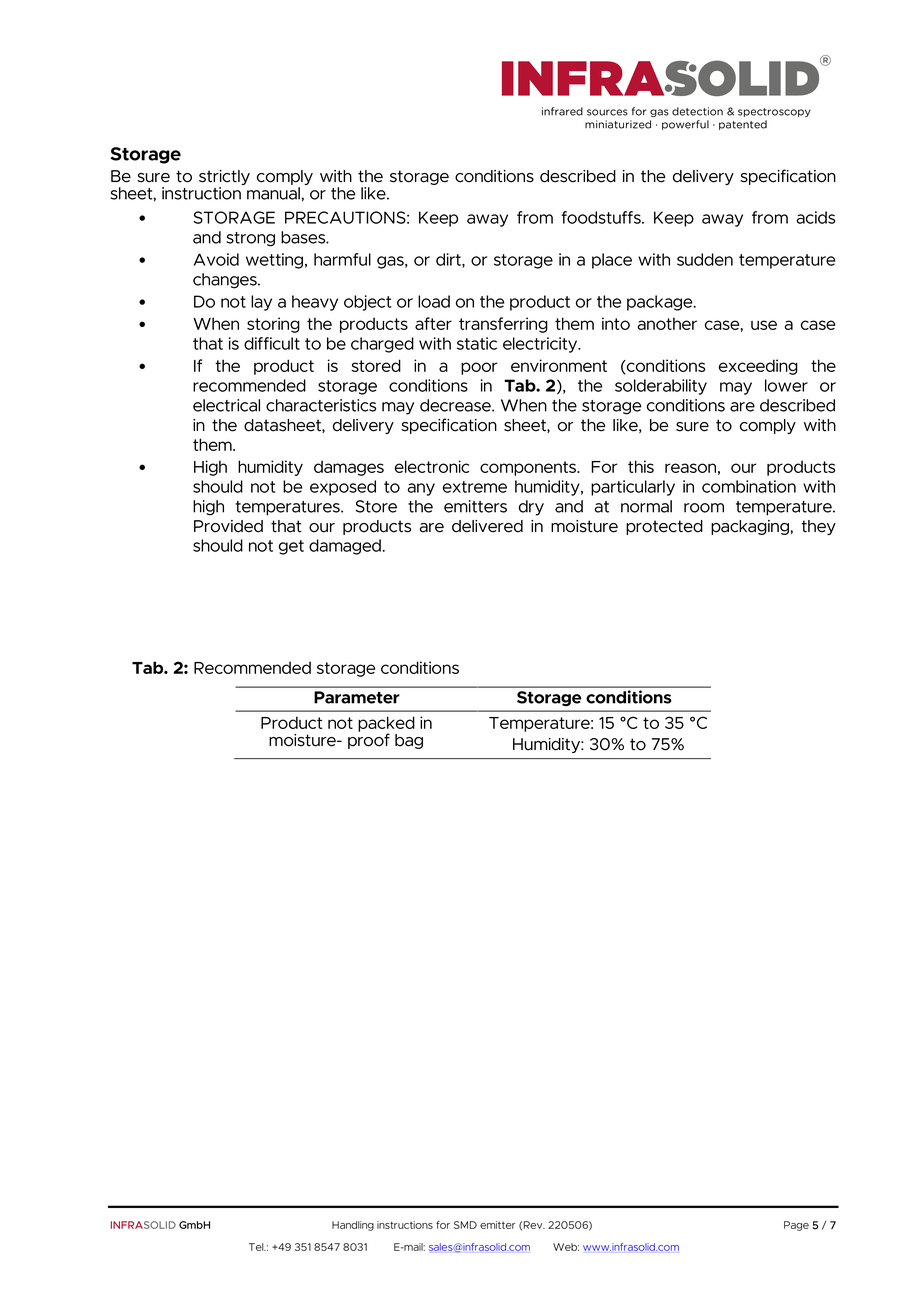  Describe the element at coordinates (274, 193) in the screenshot. I see `manual` at that location.
